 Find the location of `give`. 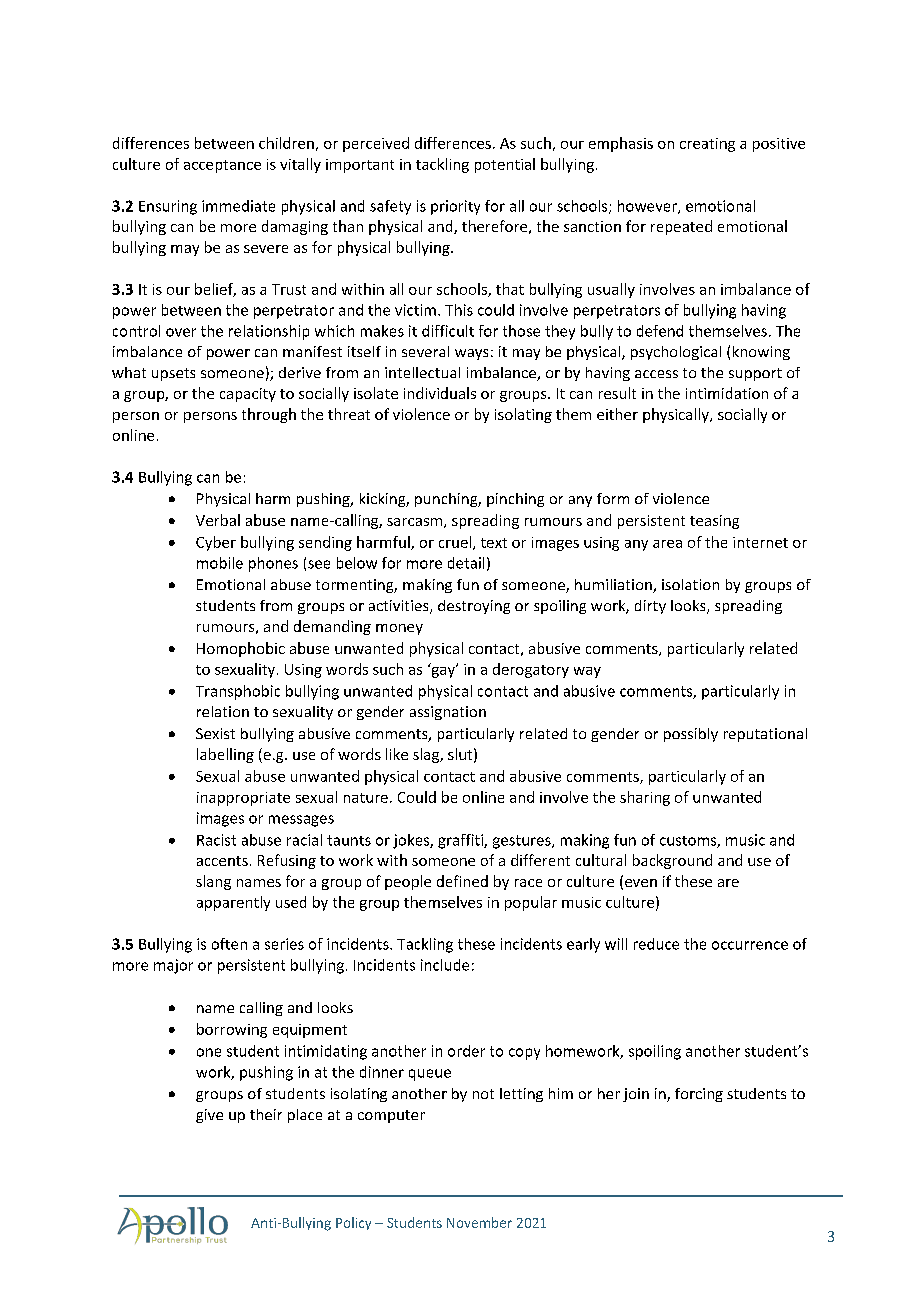

give is located at coordinates (209, 1116).
